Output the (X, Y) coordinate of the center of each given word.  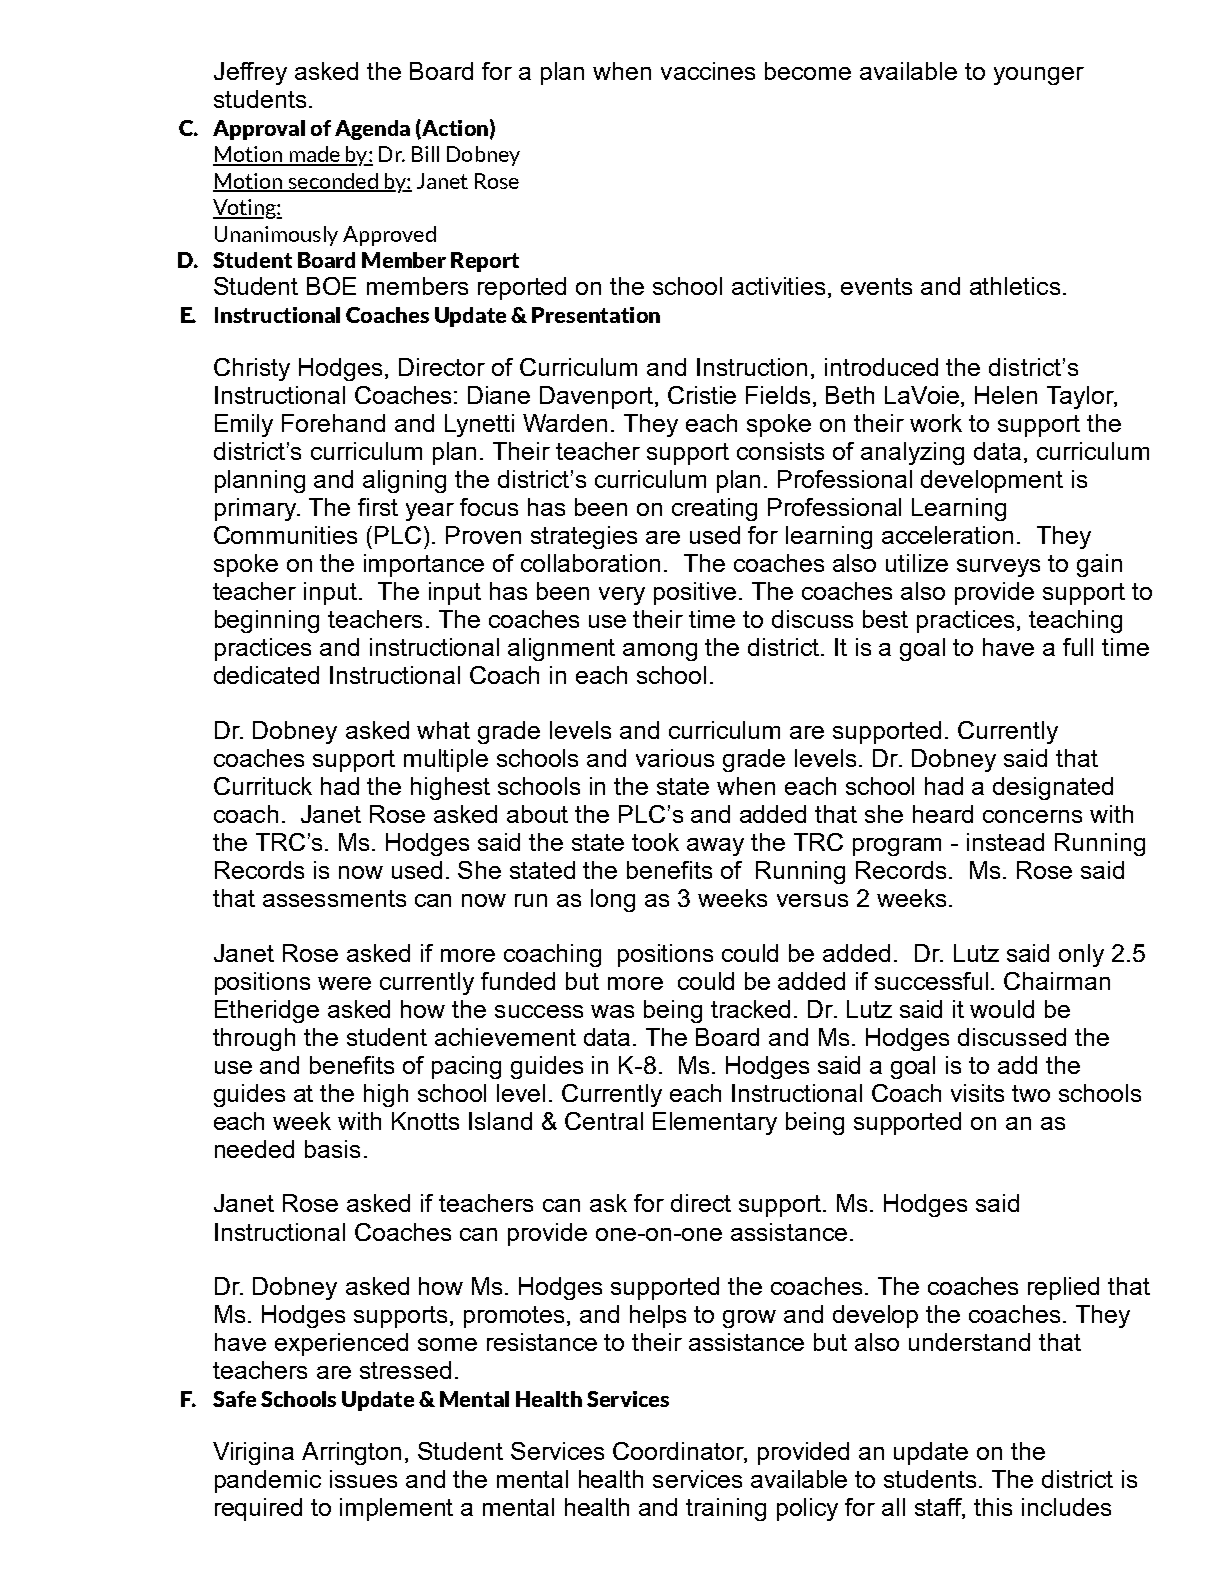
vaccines (708, 71)
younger (1039, 76)
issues (363, 1479)
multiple (446, 760)
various (675, 758)
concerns (1032, 816)
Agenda (372, 130)
